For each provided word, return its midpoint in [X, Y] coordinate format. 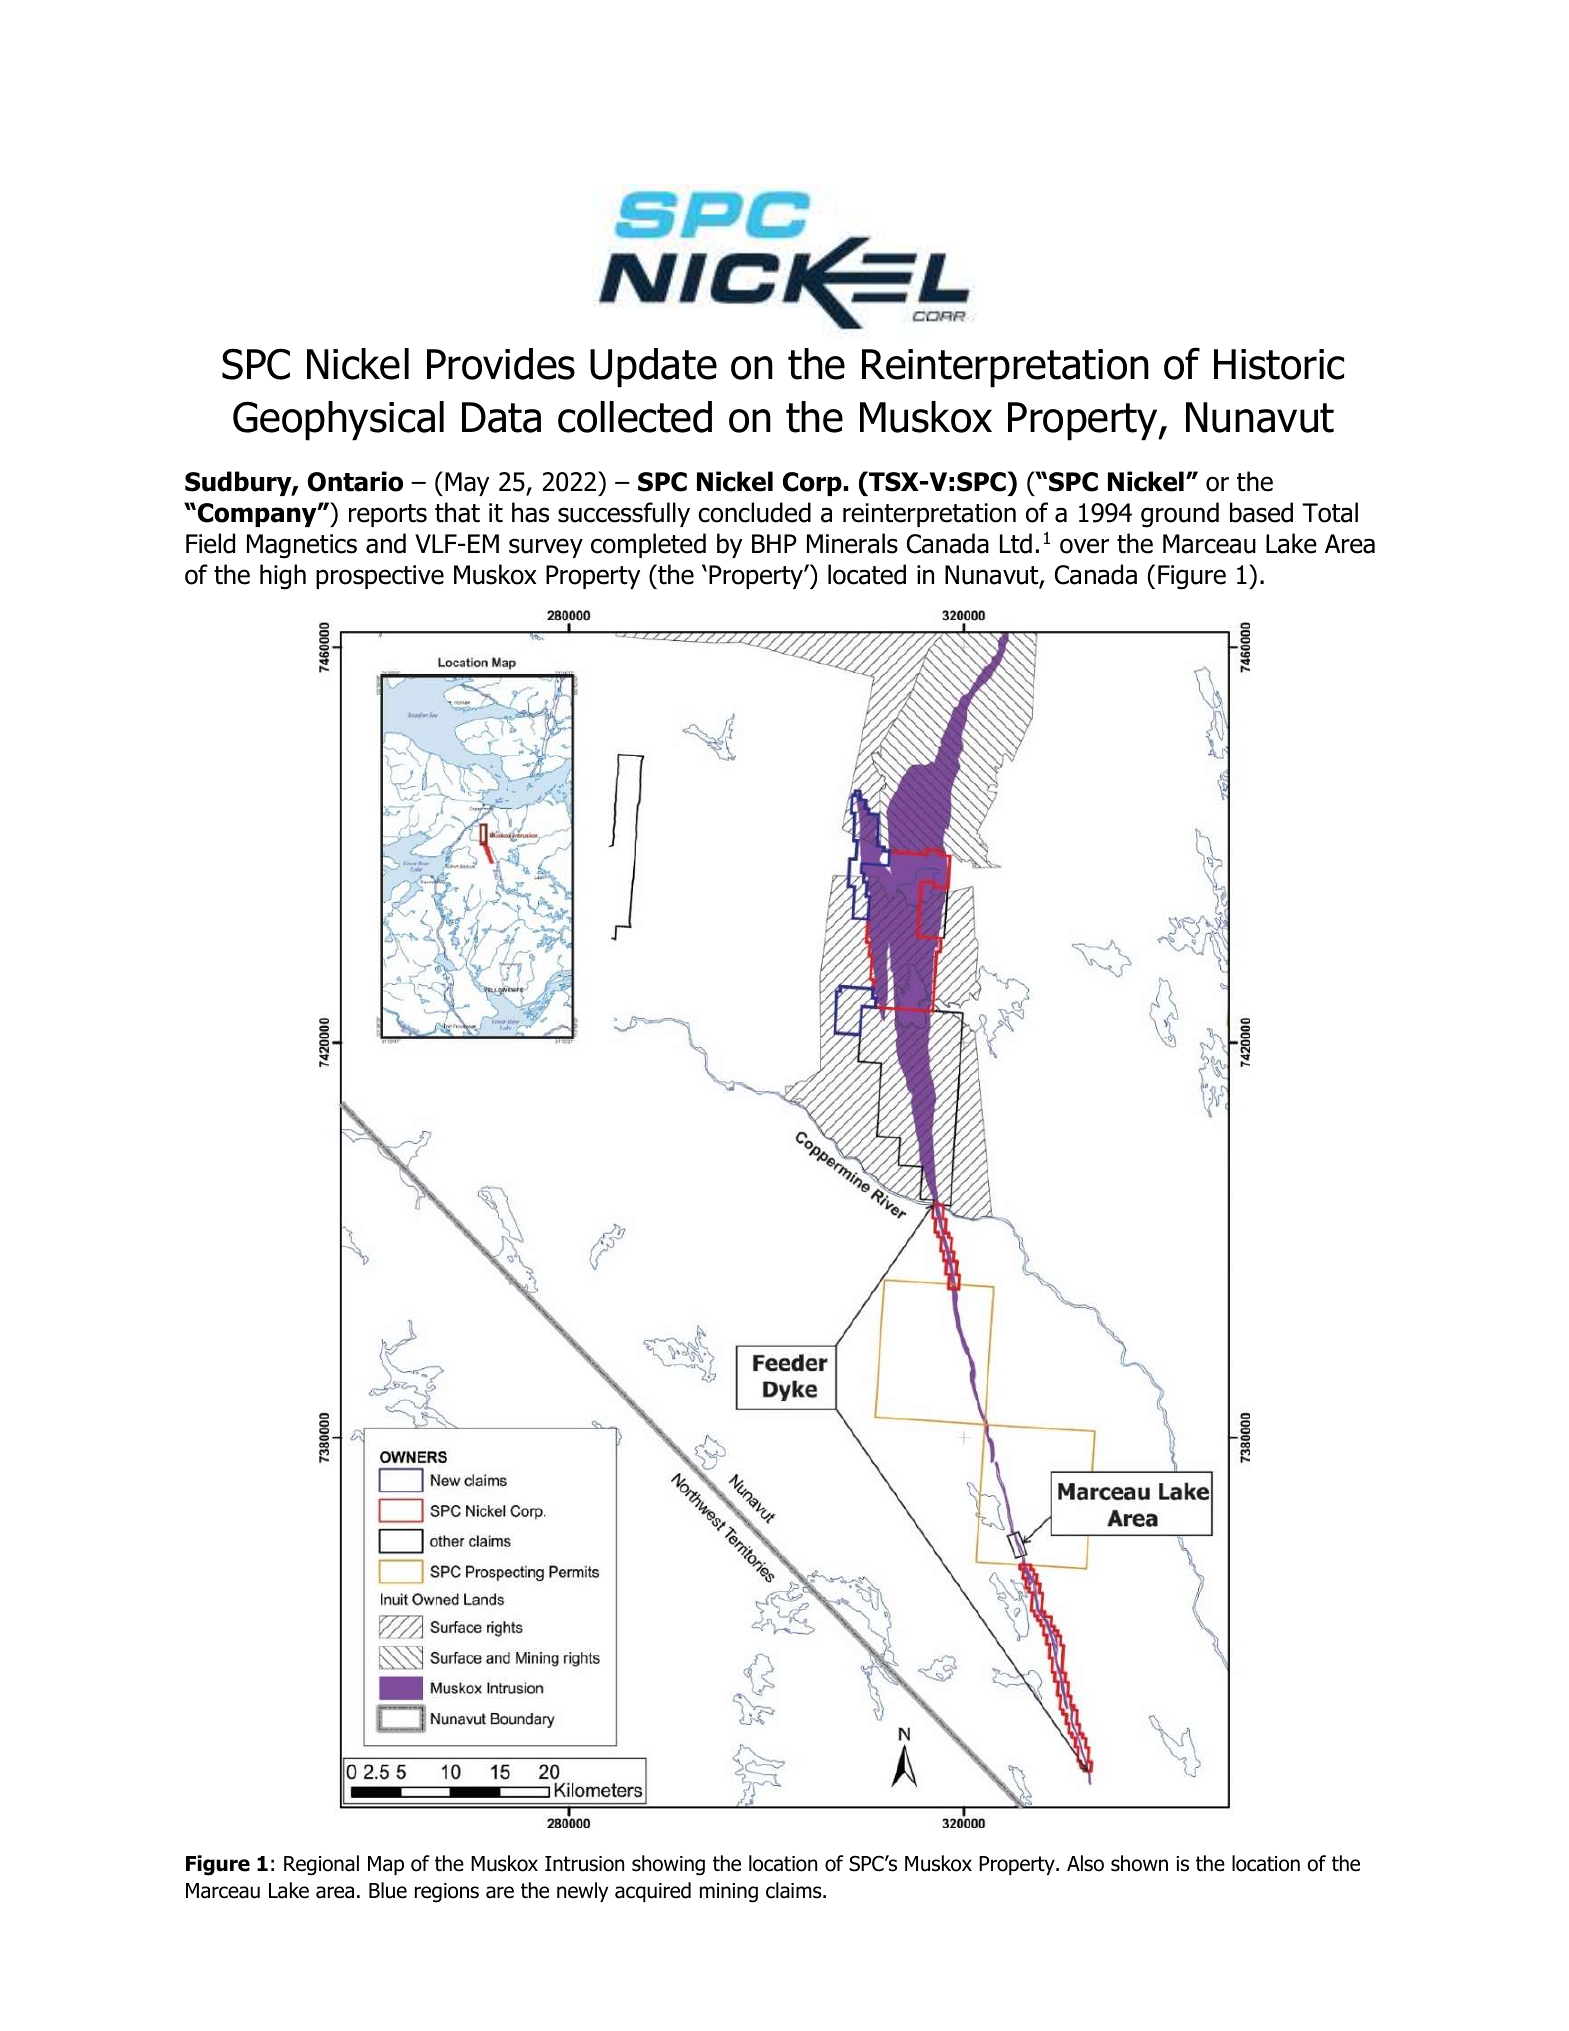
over [1084, 546]
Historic [1279, 364]
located [867, 574]
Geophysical [338, 421]
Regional [321, 1865]
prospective [380, 577]
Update [653, 368]
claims [795, 1890]
